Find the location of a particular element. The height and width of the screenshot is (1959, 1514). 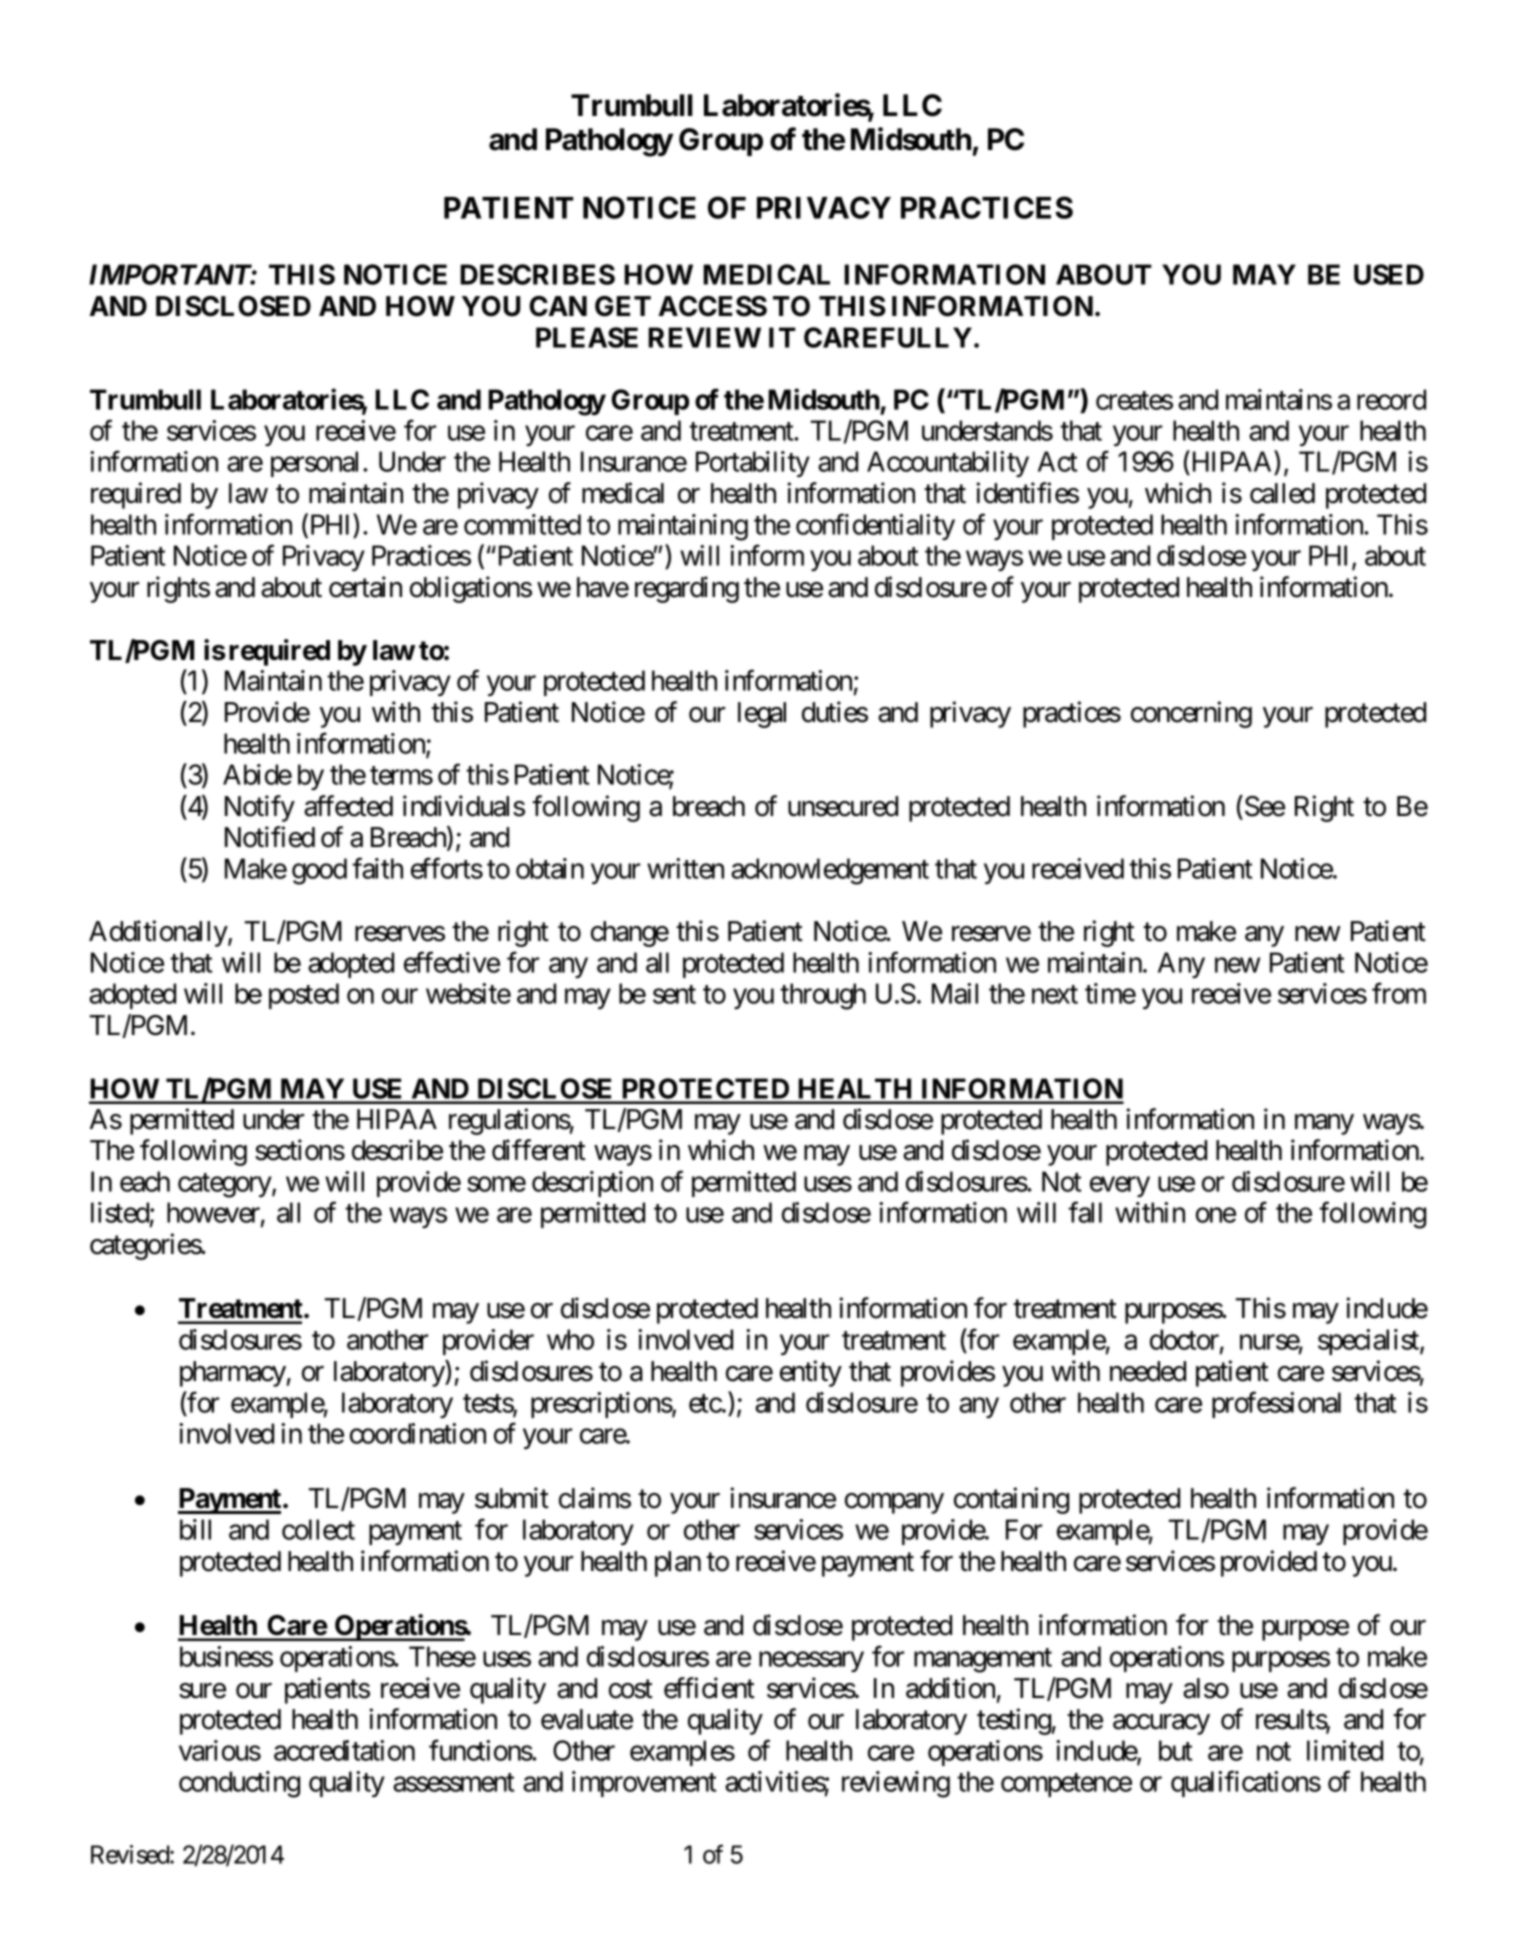

pharmacy is located at coordinates (233, 1374).
